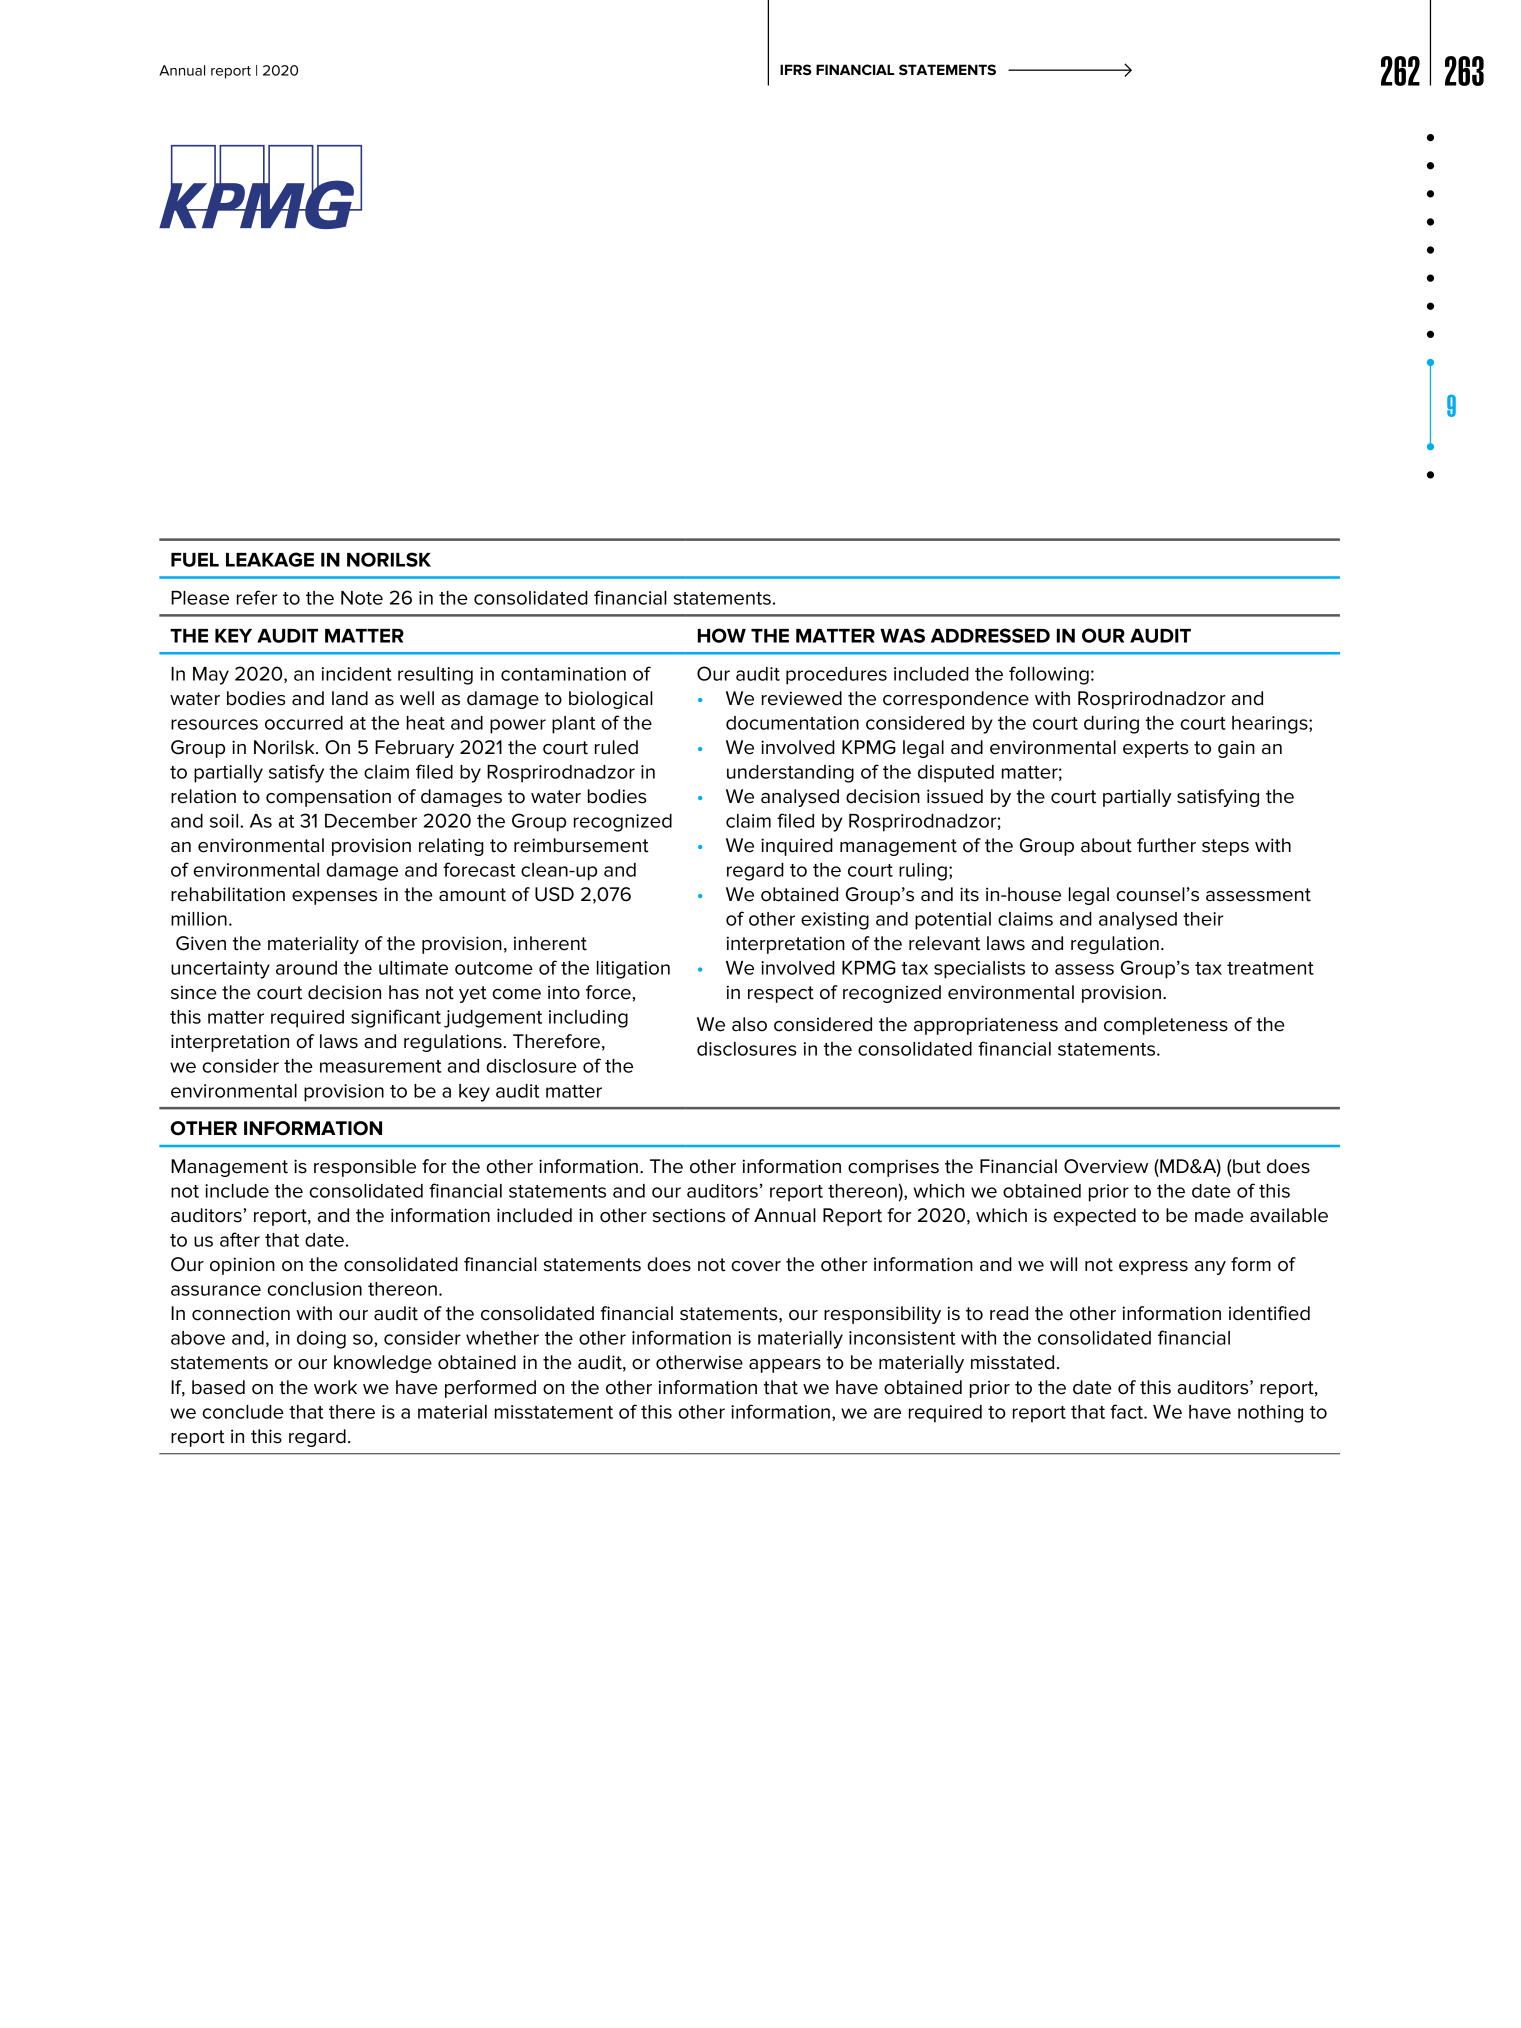  I want to click on HOW, so click(722, 635).
